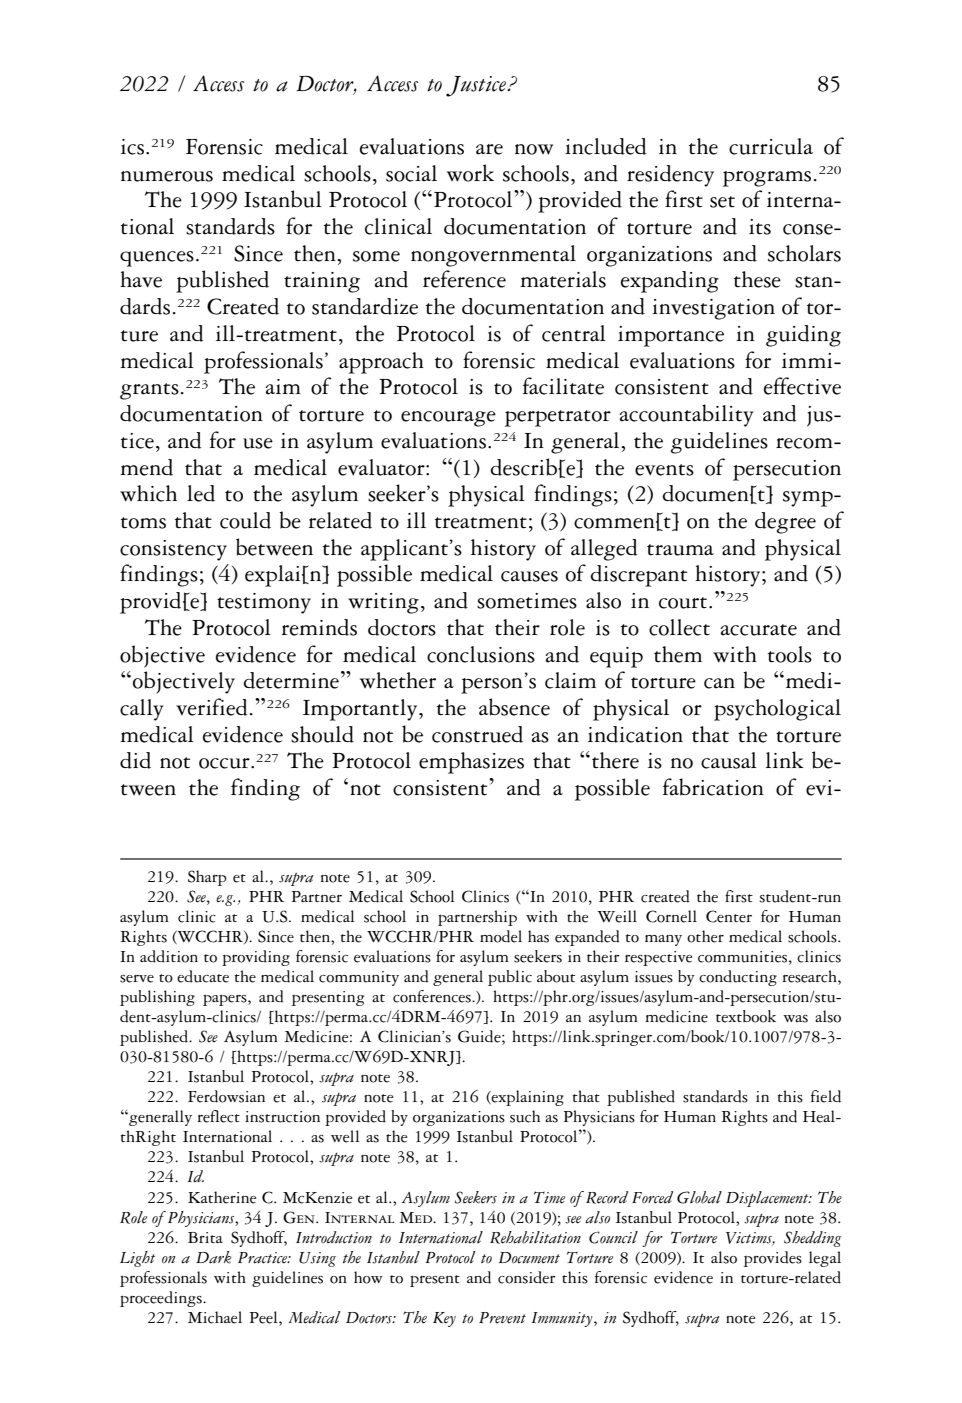 Image resolution: width=962 pixels, height=1403 pixels. I want to click on public, so click(510, 978).
